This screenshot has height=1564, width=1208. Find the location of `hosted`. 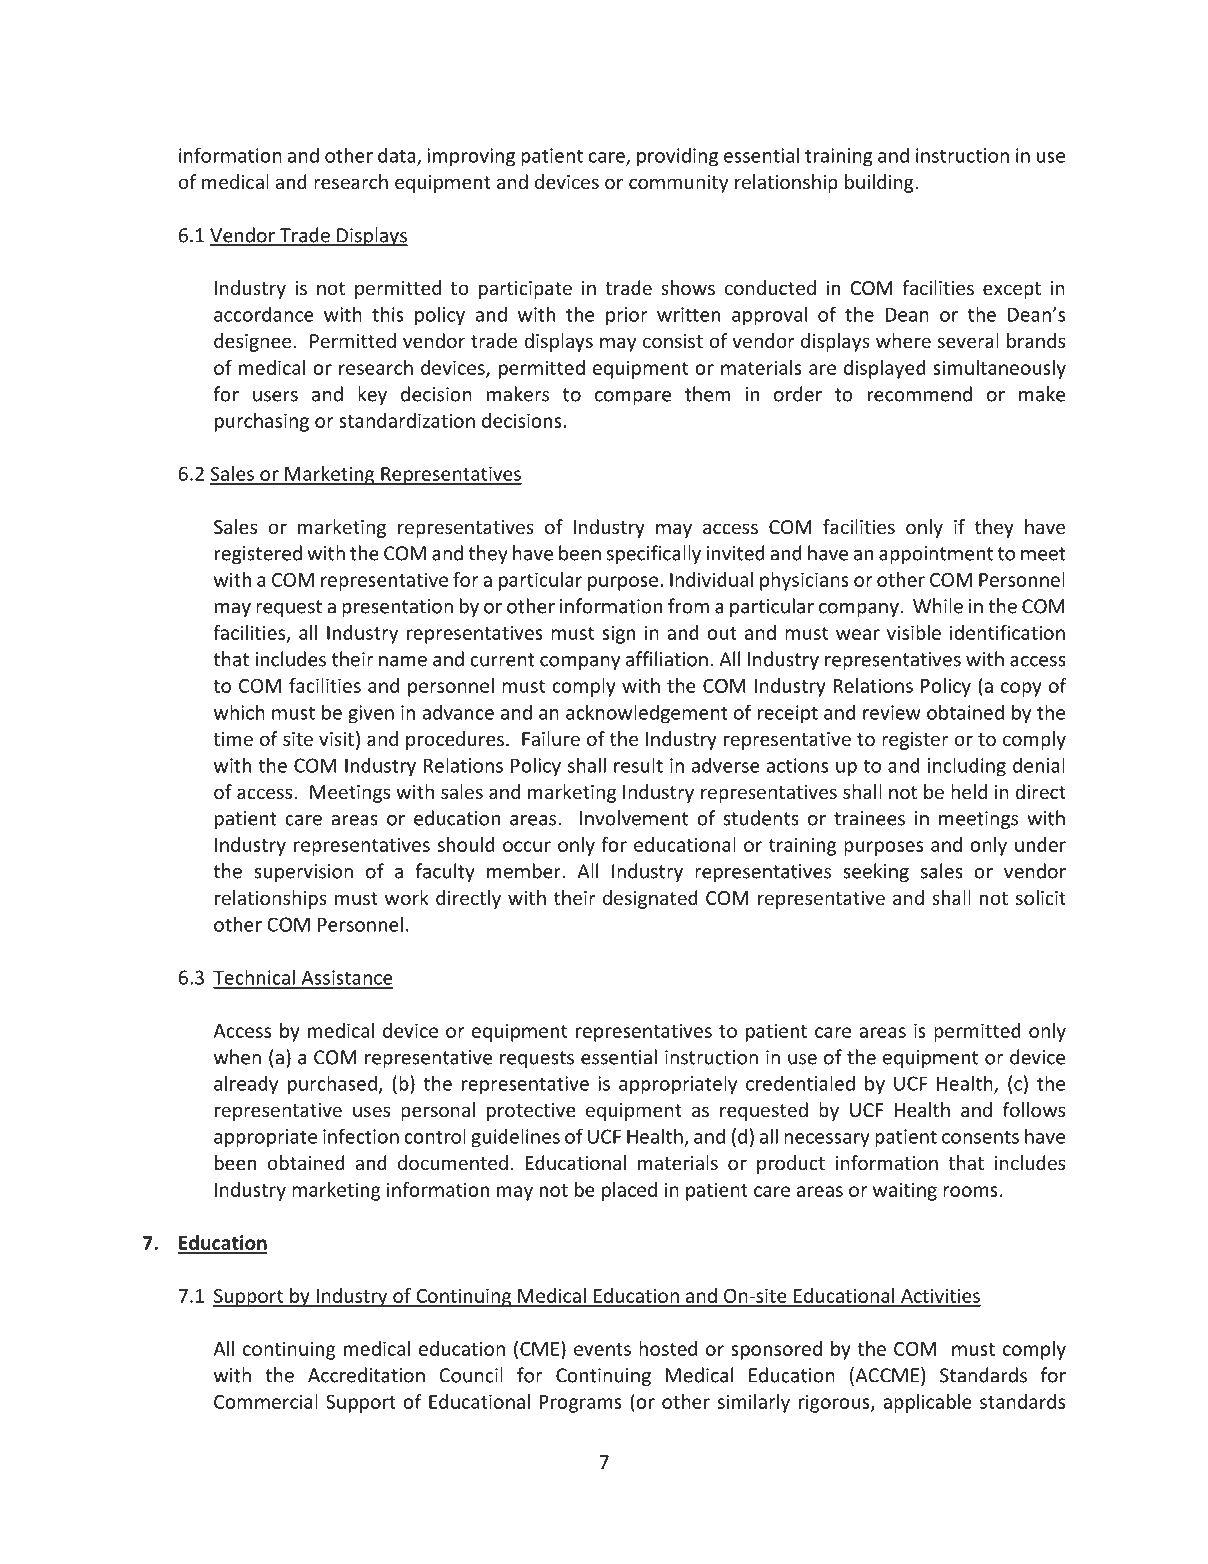

hosted is located at coordinates (668, 1348).
